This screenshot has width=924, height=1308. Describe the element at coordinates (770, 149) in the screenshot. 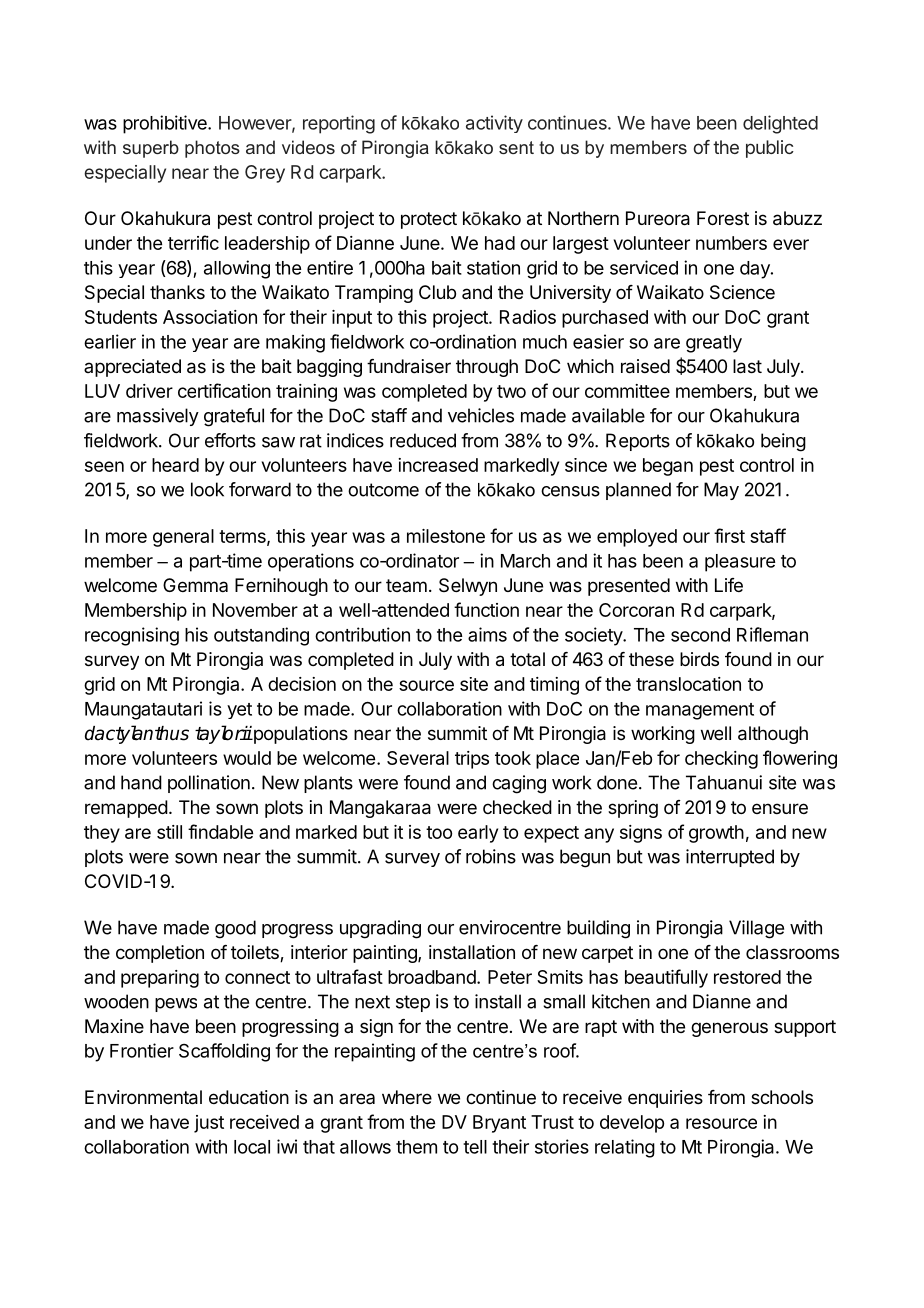

I see `public` at that location.
